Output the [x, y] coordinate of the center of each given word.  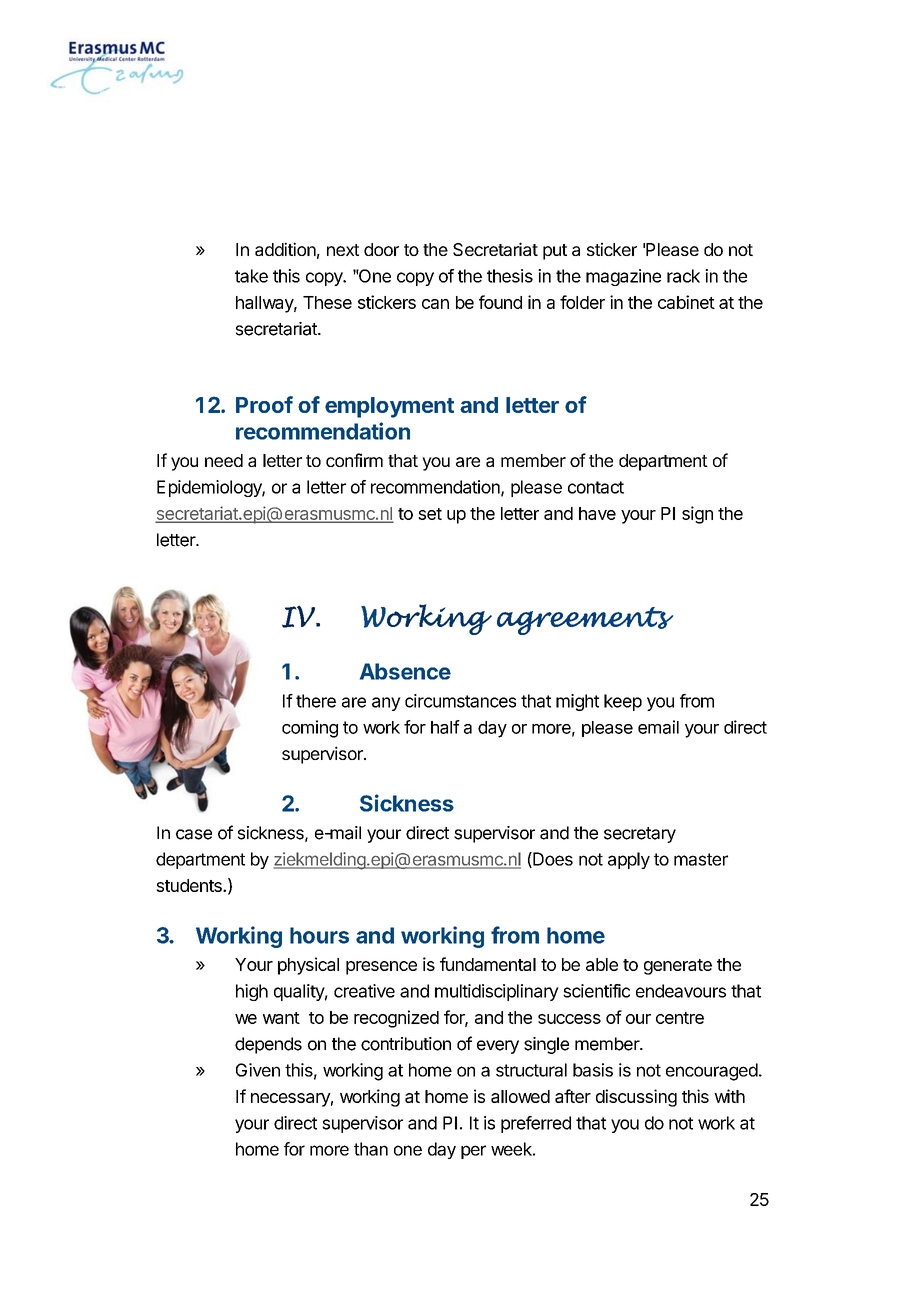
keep [623, 702]
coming [310, 729]
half [445, 727]
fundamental [488, 964]
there [316, 701]
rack [683, 276]
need [224, 460]
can [435, 304]
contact [596, 487]
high [252, 992]
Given [258, 1070]
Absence [405, 671]
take [251, 276]
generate [678, 967]
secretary [640, 835]
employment [389, 407]
